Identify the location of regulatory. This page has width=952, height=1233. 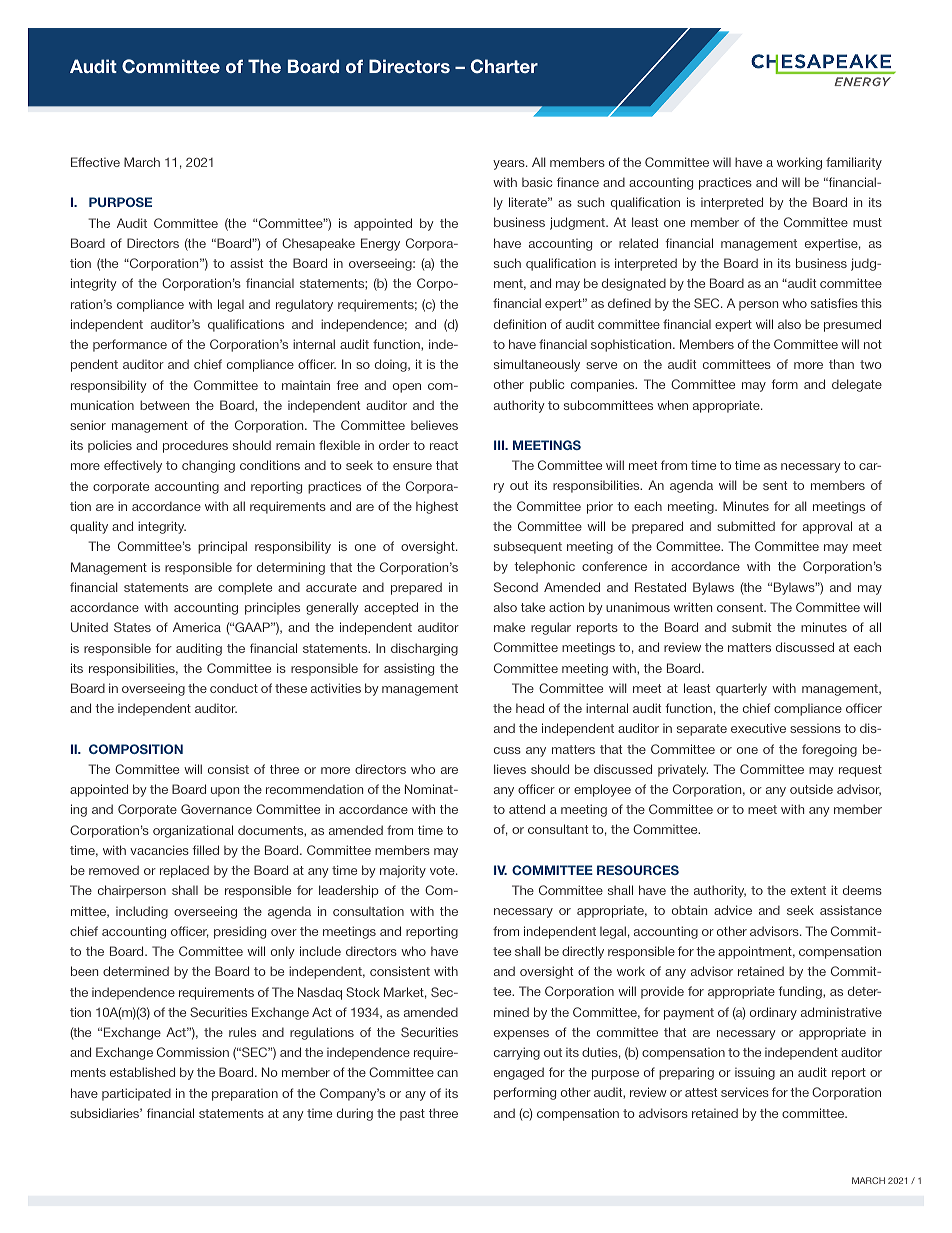
(304, 305).
